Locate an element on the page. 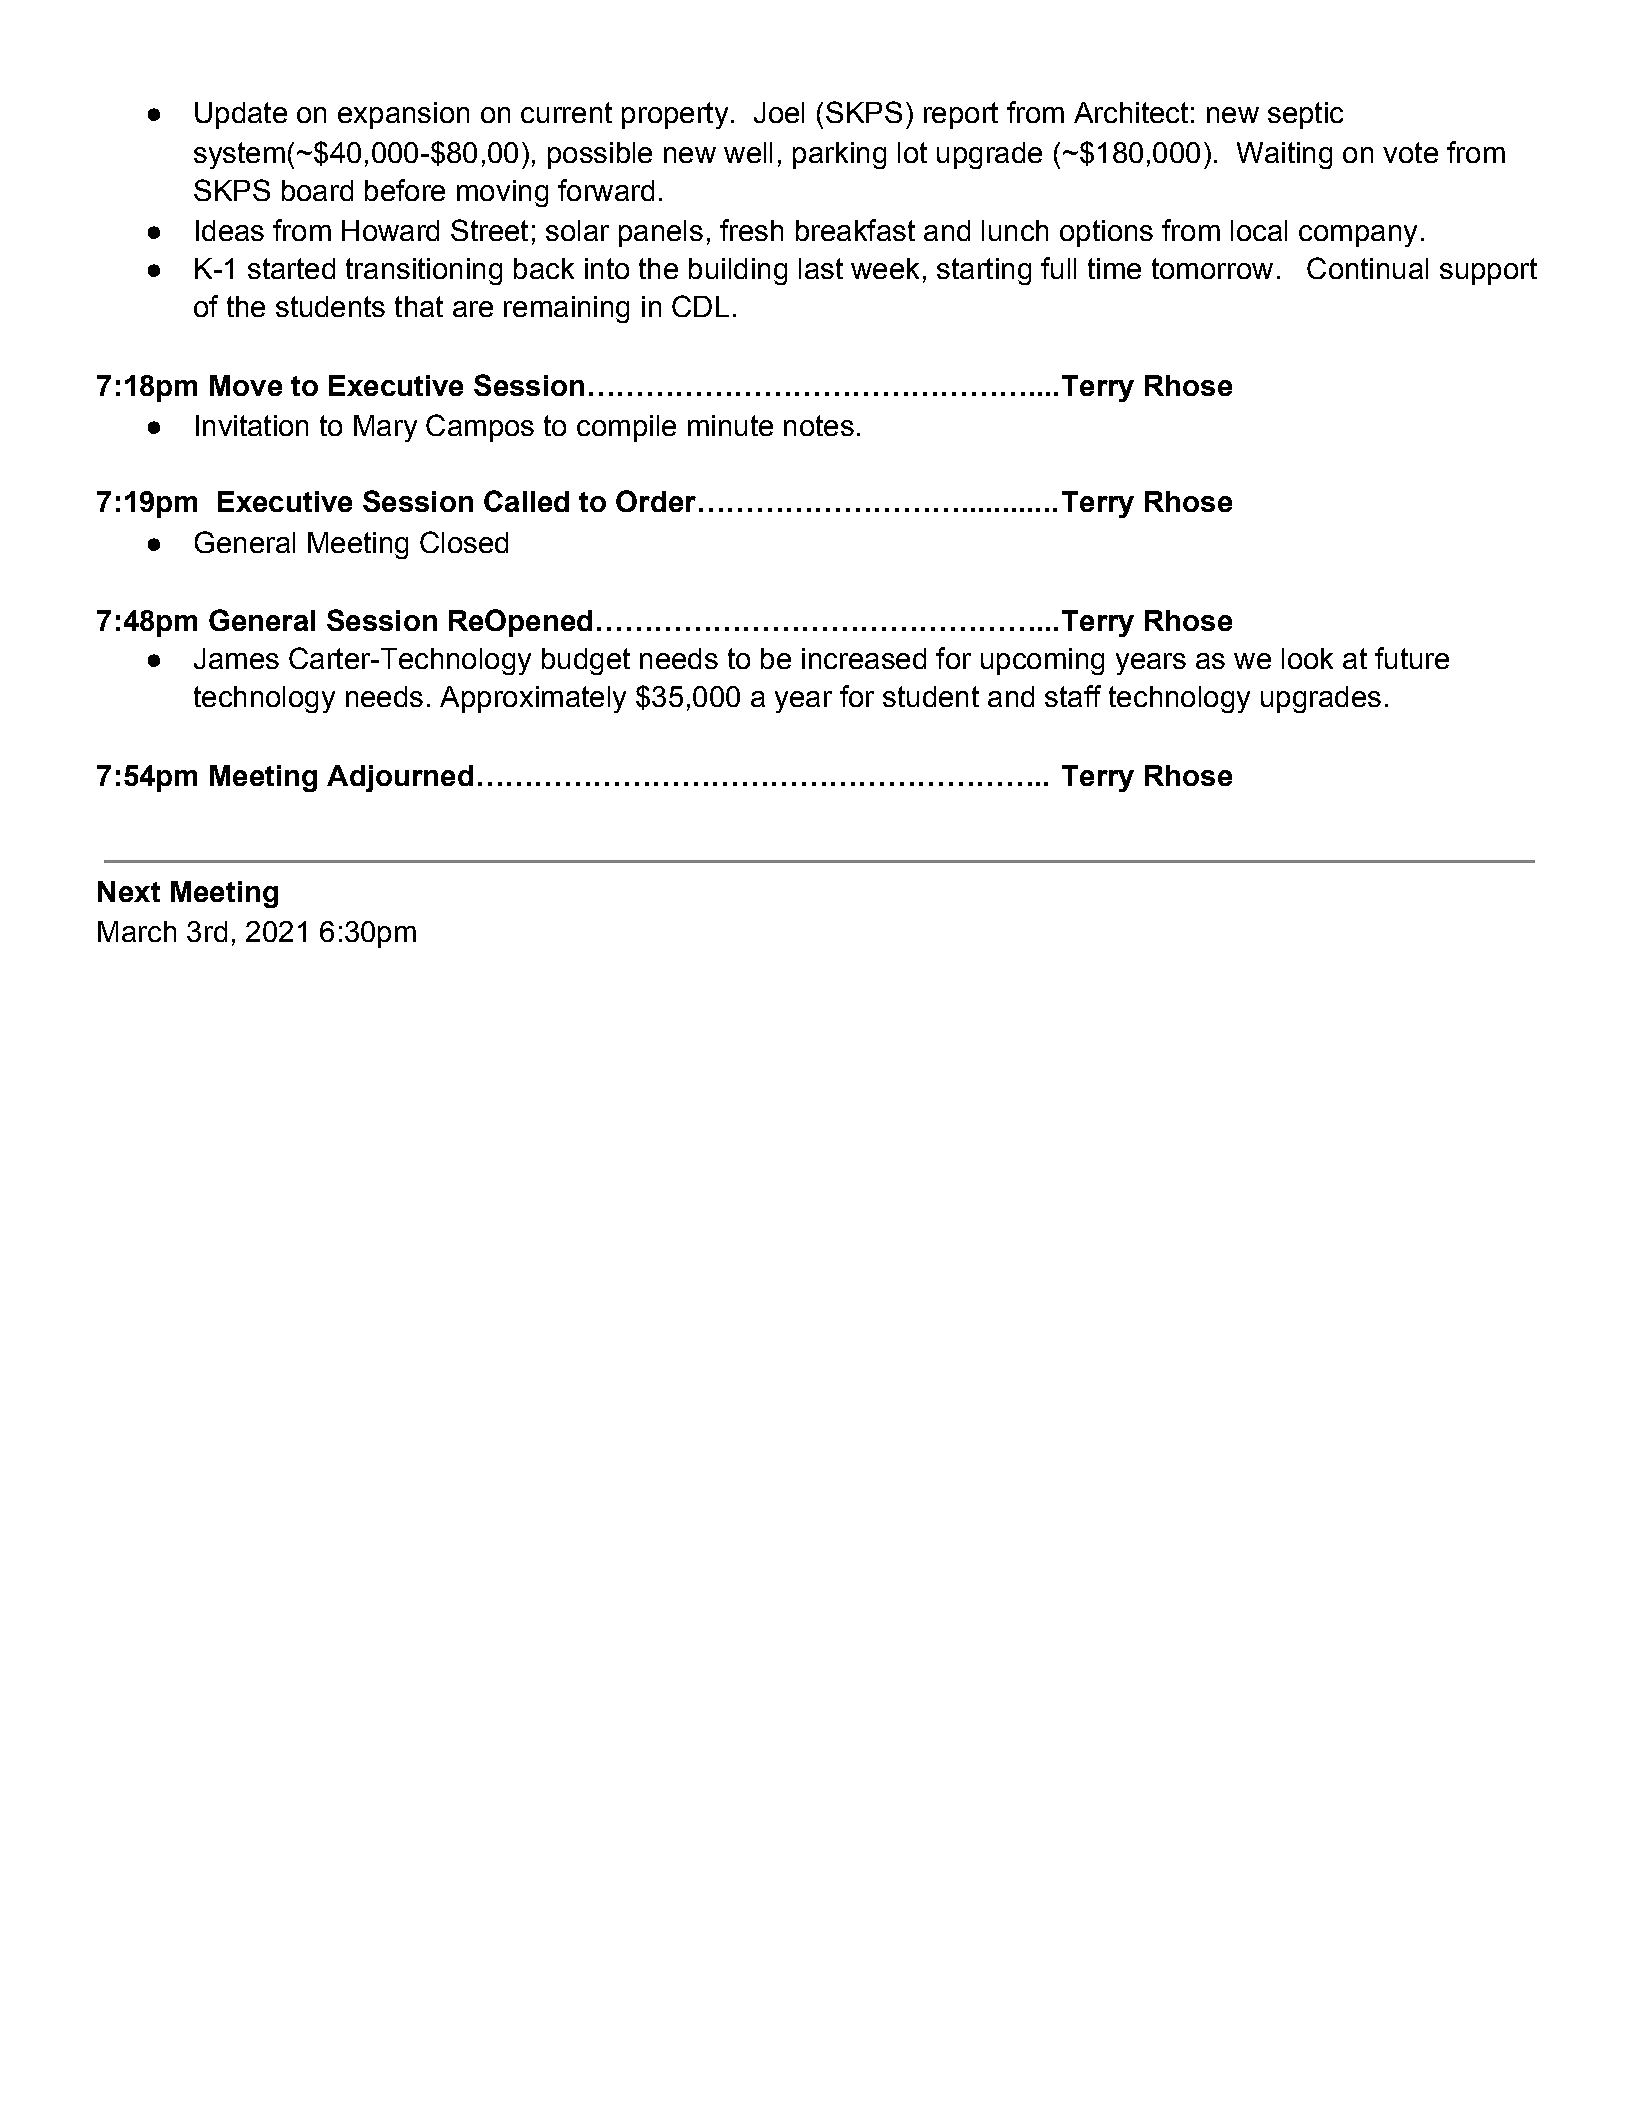 The width and height of the image is (1640, 2122). Update is located at coordinates (241, 115).
